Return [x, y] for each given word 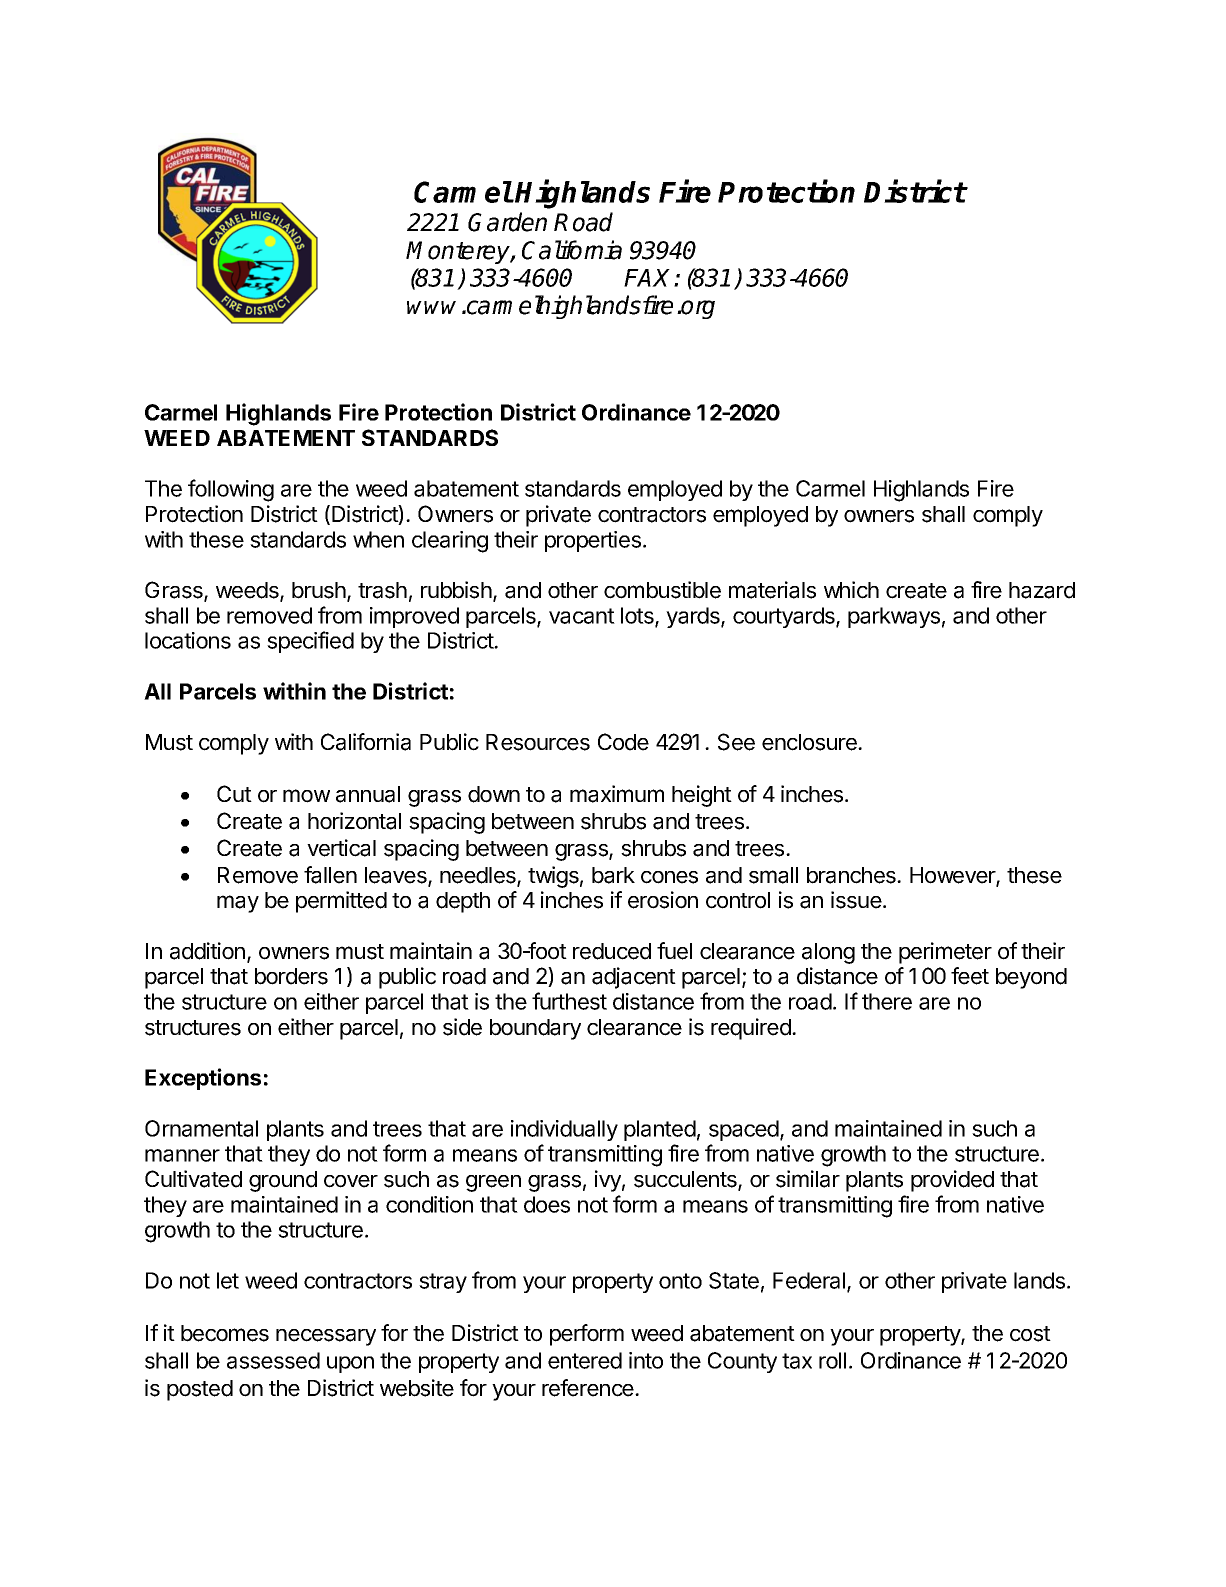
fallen [330, 875]
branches [852, 875]
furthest [569, 1001]
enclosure [810, 742]
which [851, 590]
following [231, 490]
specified [310, 642]
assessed [273, 1360]
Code [623, 742]
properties [593, 541]
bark [613, 875]
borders [291, 976]
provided [952, 1181]
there [887, 1001]
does [547, 1204]
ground [283, 1181]
